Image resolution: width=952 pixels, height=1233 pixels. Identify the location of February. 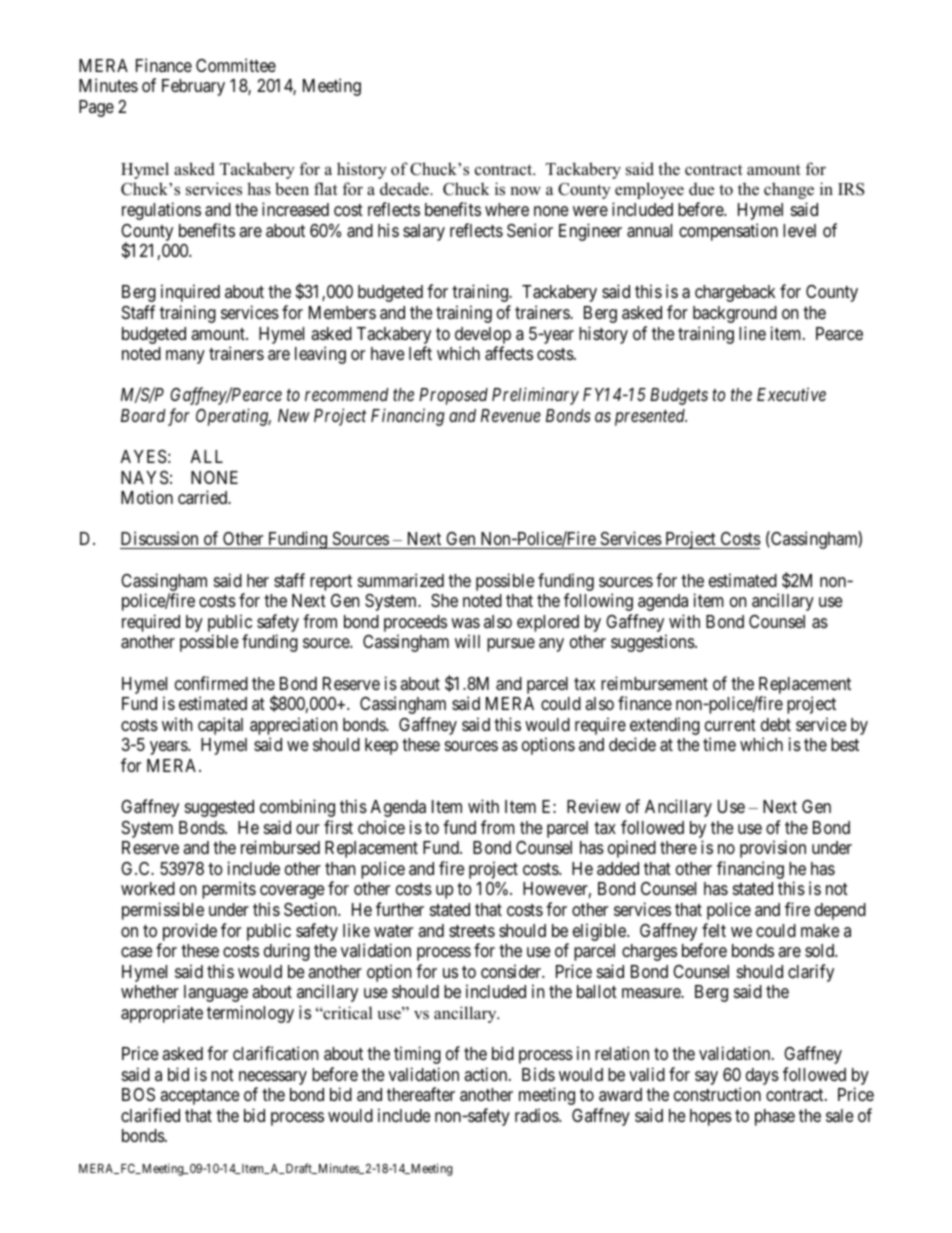
(193, 87).
